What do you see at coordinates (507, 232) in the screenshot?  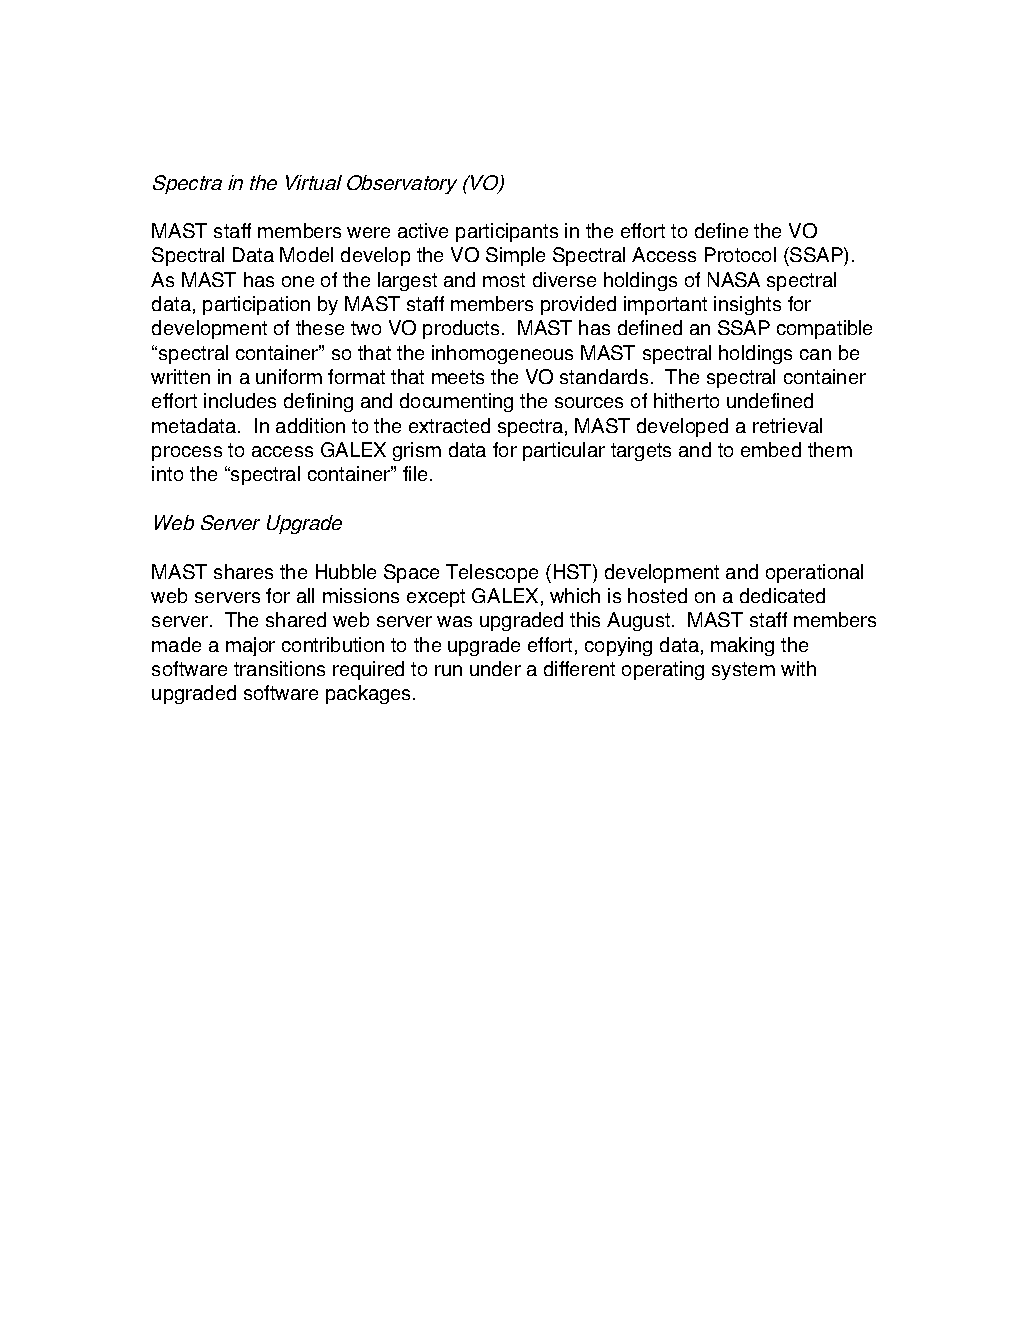 I see `participants` at bounding box center [507, 232].
